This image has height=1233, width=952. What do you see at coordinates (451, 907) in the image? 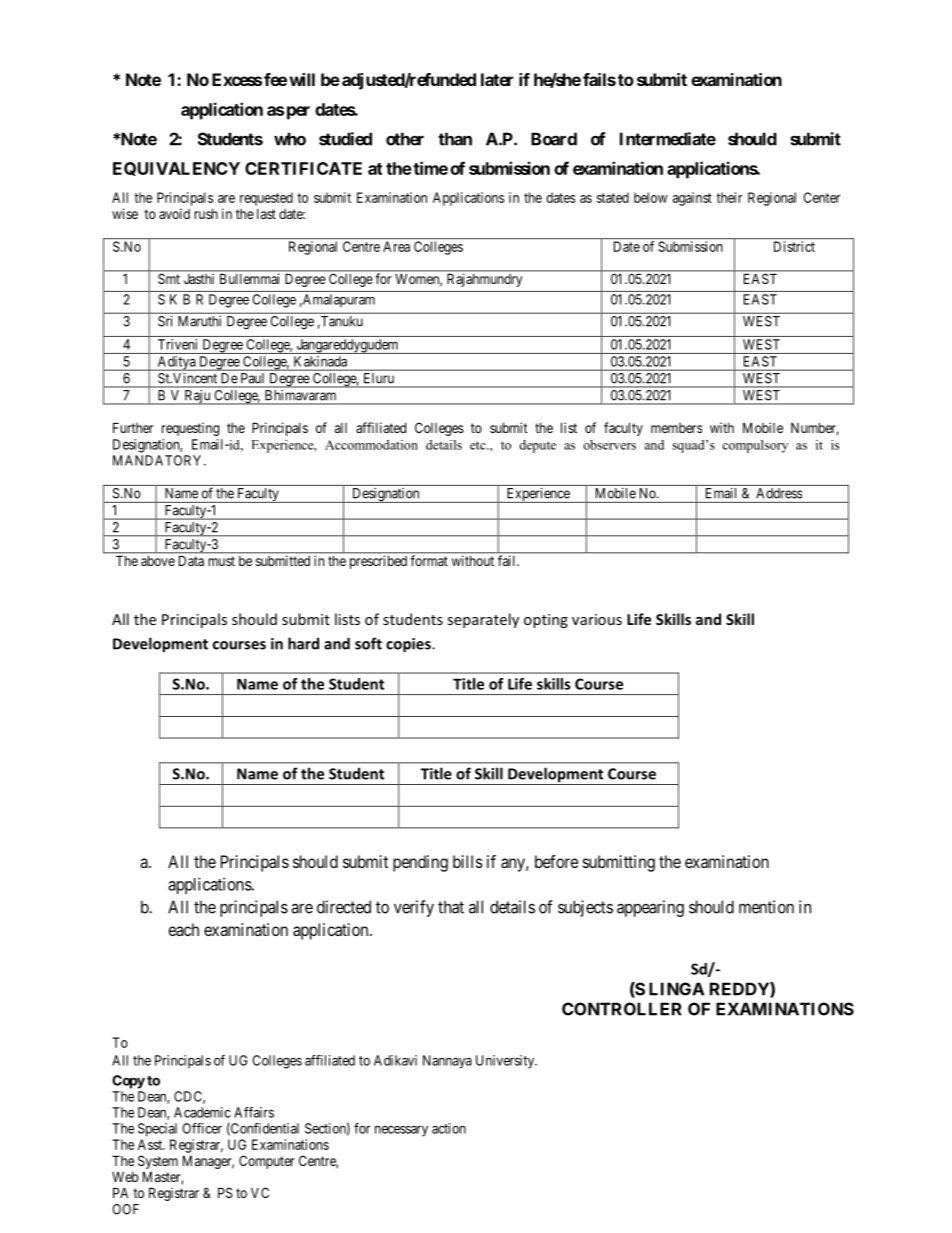
I see `that` at bounding box center [451, 907].
